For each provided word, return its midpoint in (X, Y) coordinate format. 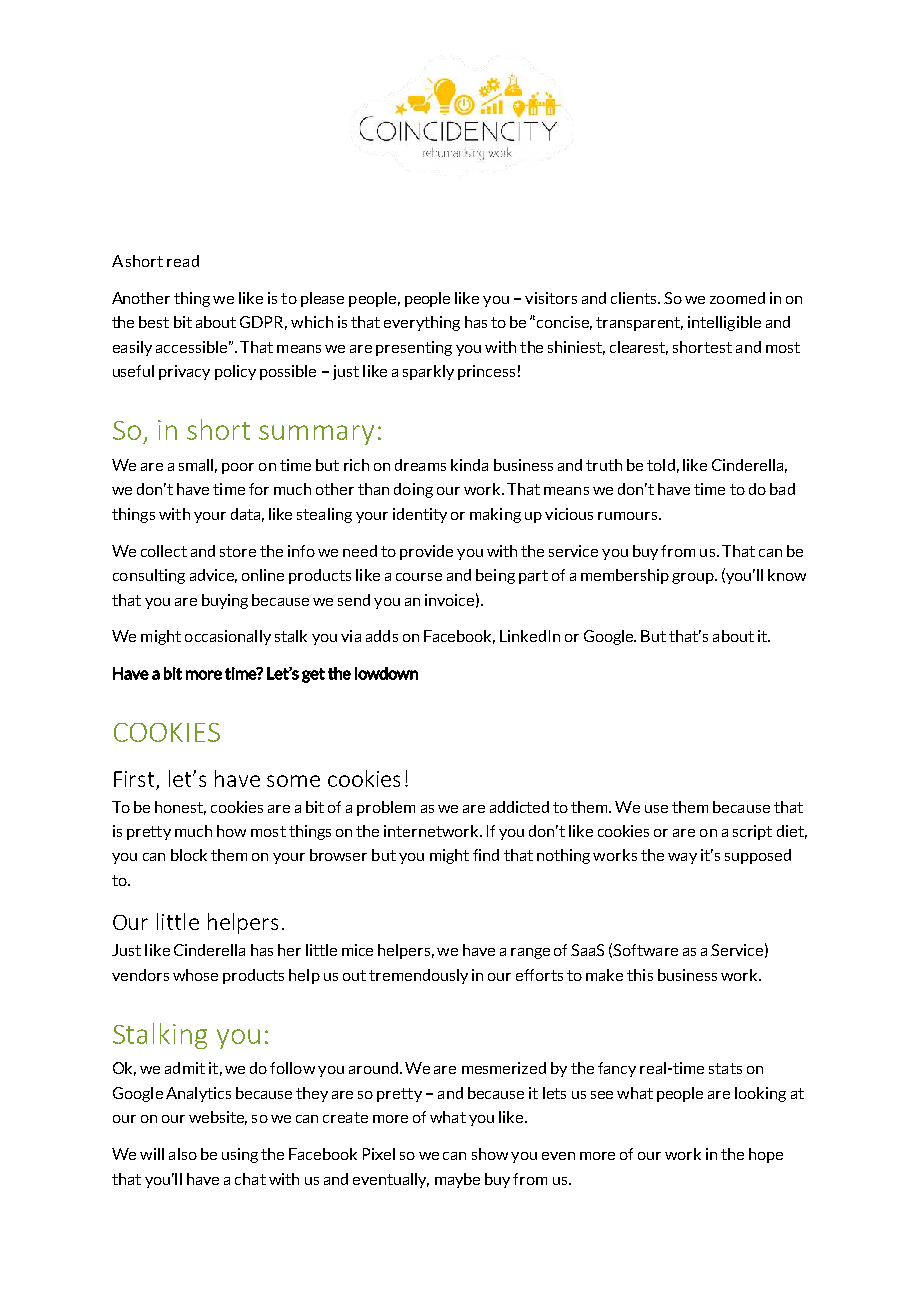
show (490, 1154)
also (183, 1154)
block (189, 855)
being (495, 576)
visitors (551, 298)
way (682, 858)
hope (766, 1155)
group (694, 578)
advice (213, 576)
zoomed (737, 298)
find (486, 855)
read (183, 261)
